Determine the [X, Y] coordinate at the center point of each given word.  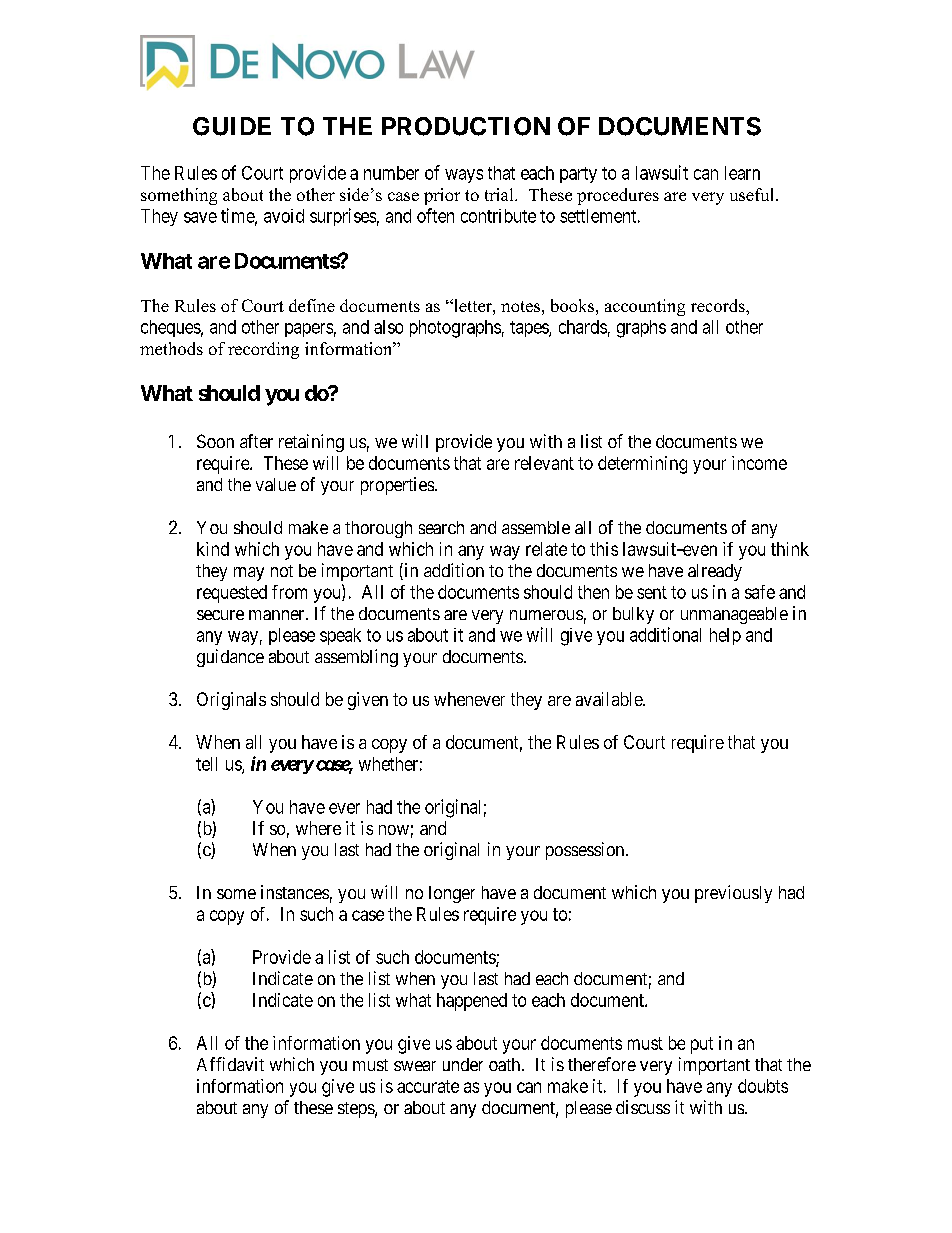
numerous [546, 615]
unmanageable [734, 615]
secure [220, 615]
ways [464, 176]
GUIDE [232, 126]
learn [742, 173]
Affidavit [230, 1064]
